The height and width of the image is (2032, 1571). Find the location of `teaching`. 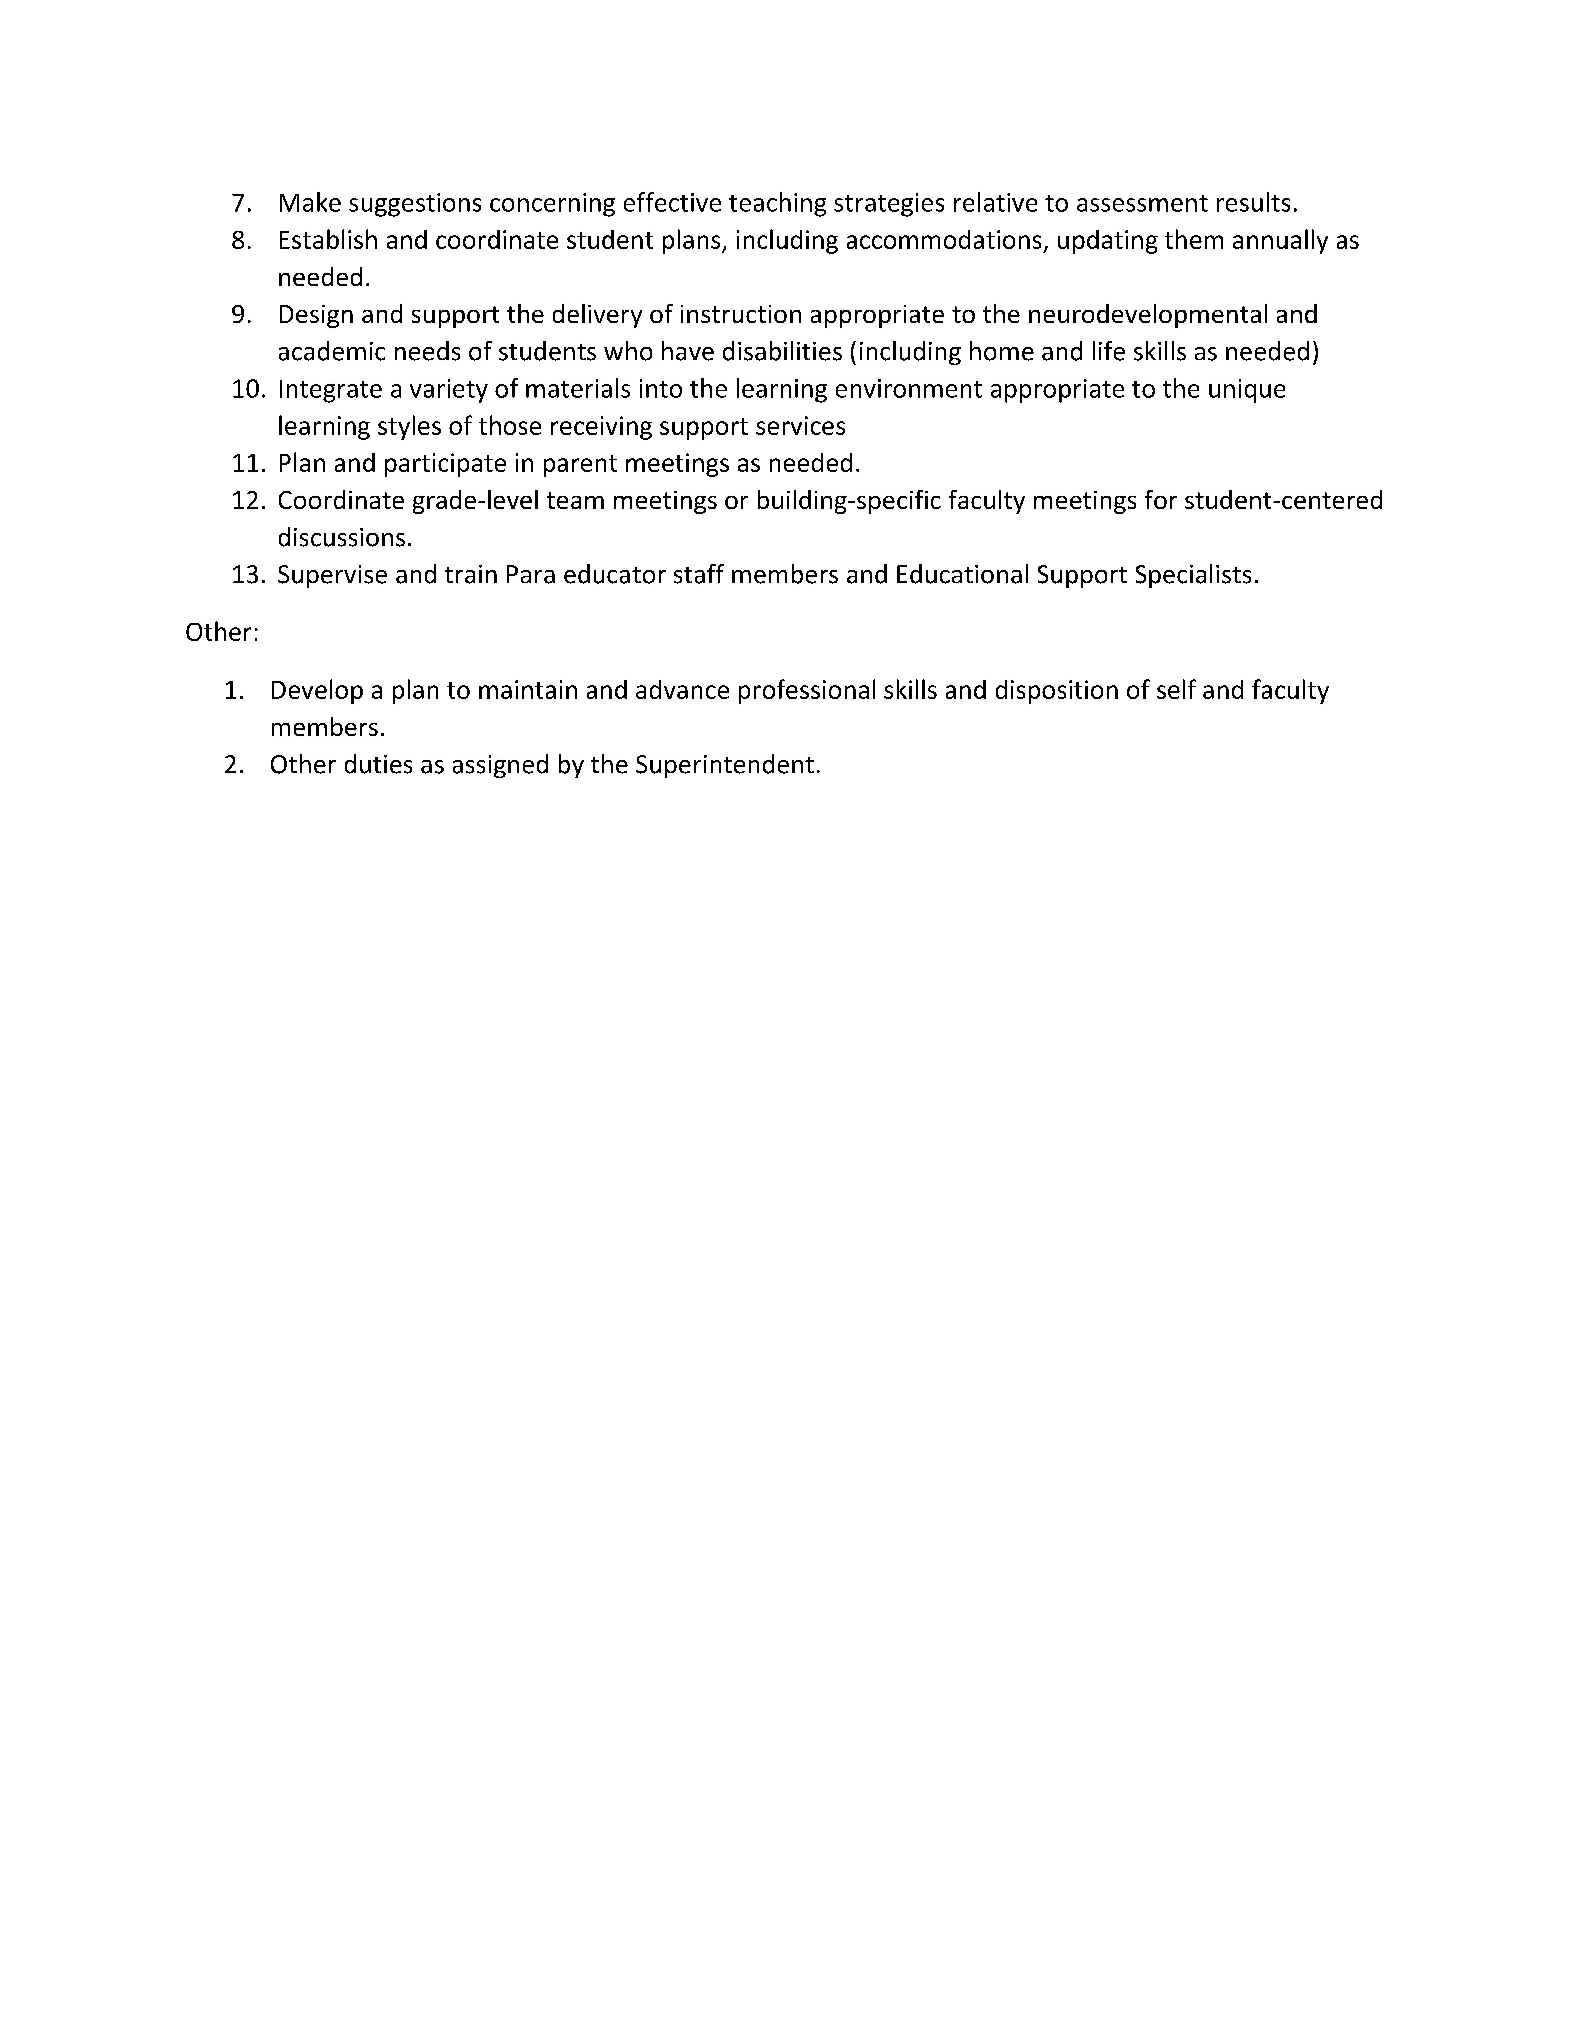

teaching is located at coordinates (777, 204).
